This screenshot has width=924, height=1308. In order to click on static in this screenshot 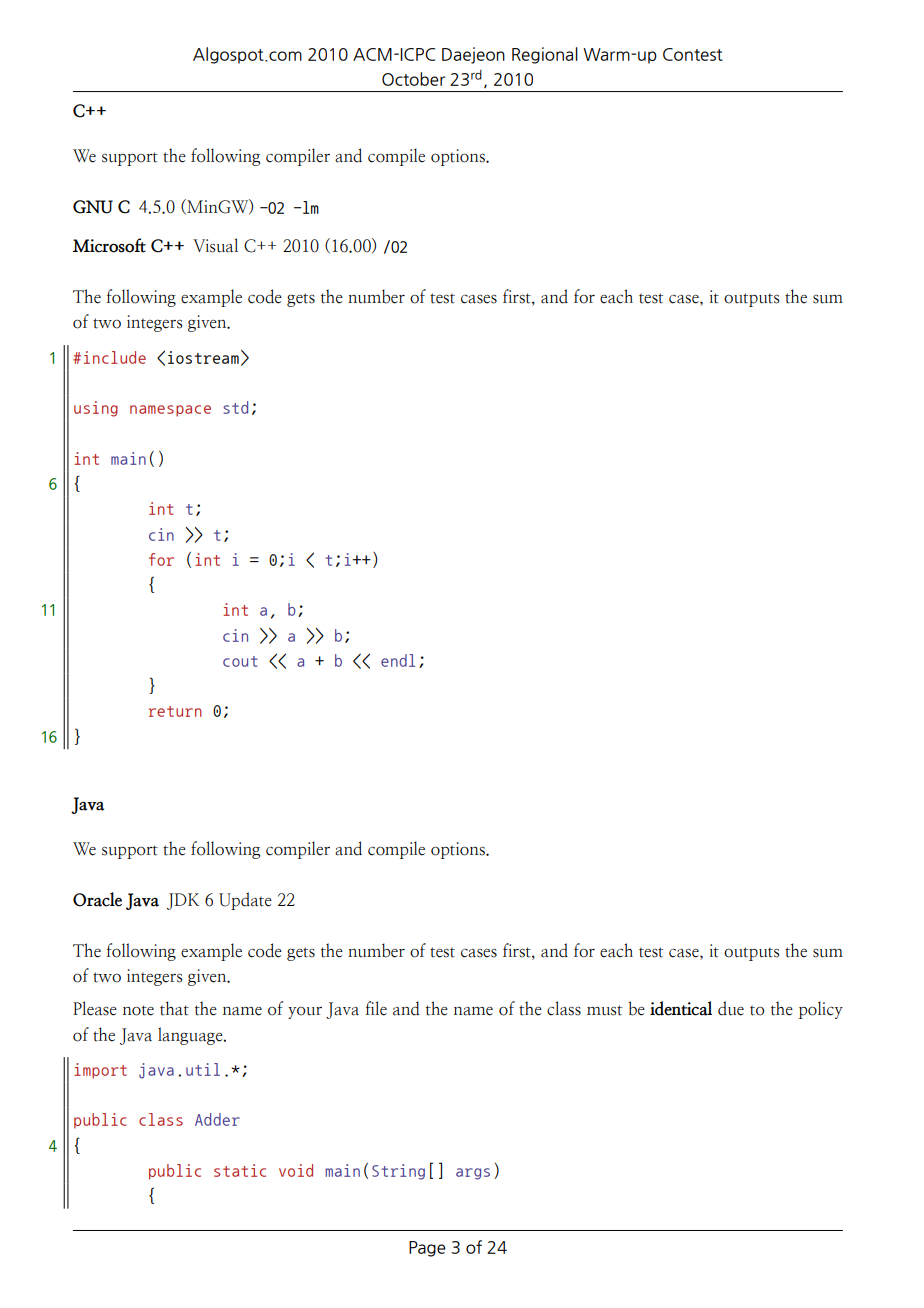, I will do `click(240, 1170)`.
